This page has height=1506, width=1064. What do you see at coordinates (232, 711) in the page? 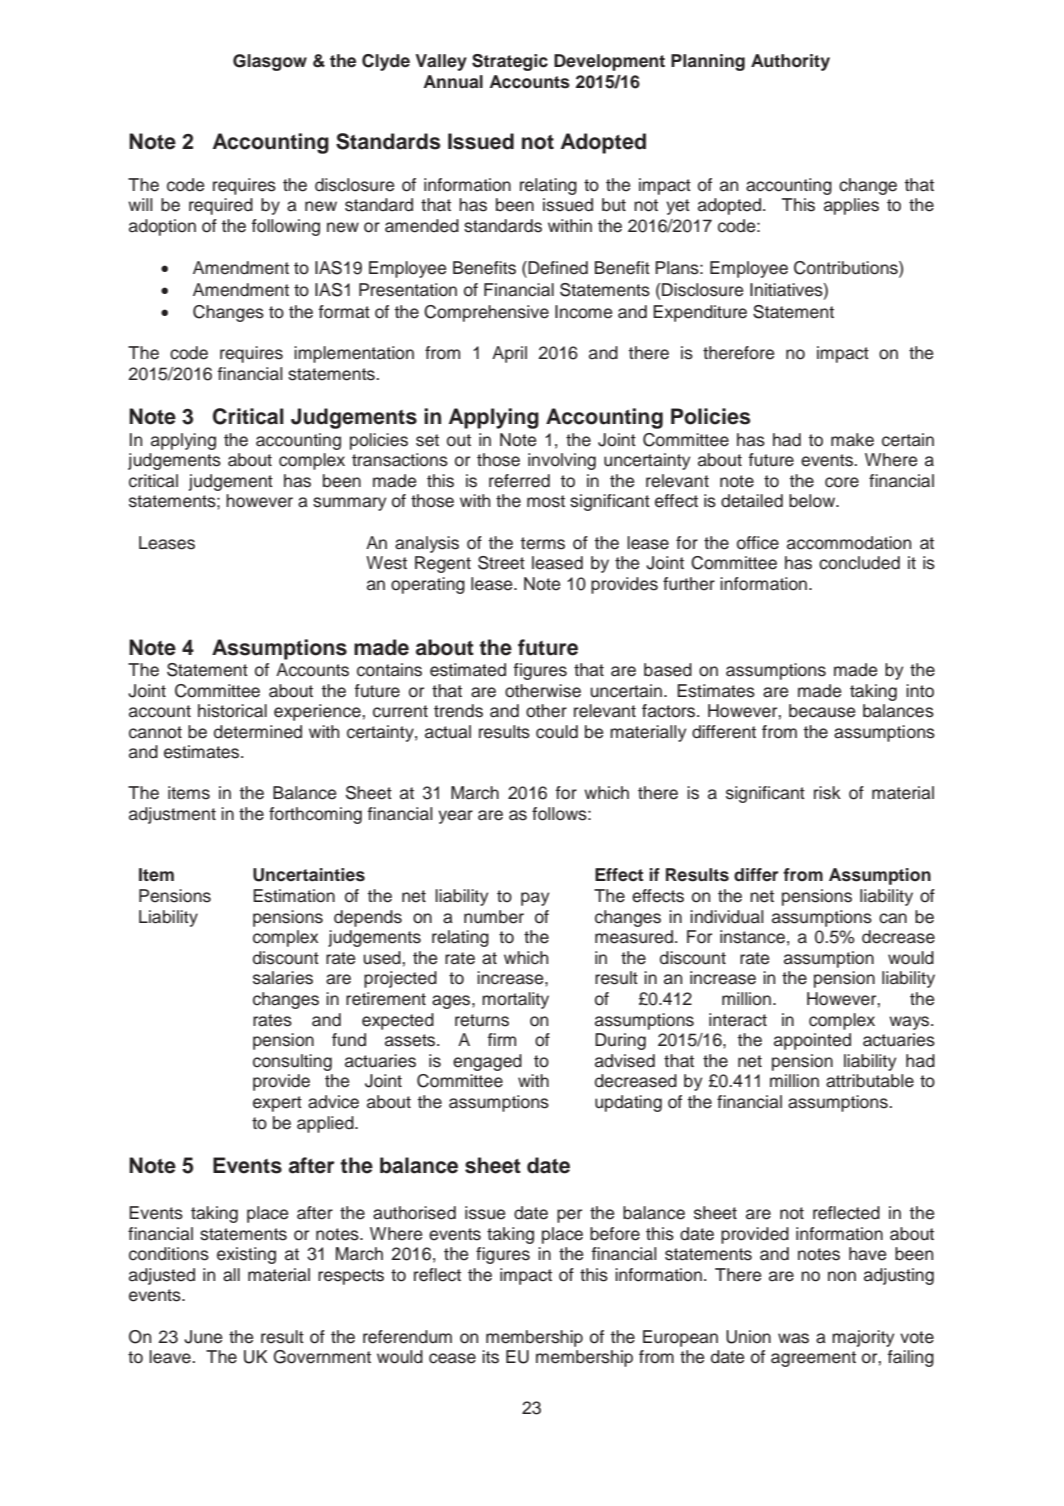
I see `historical` at bounding box center [232, 711].
